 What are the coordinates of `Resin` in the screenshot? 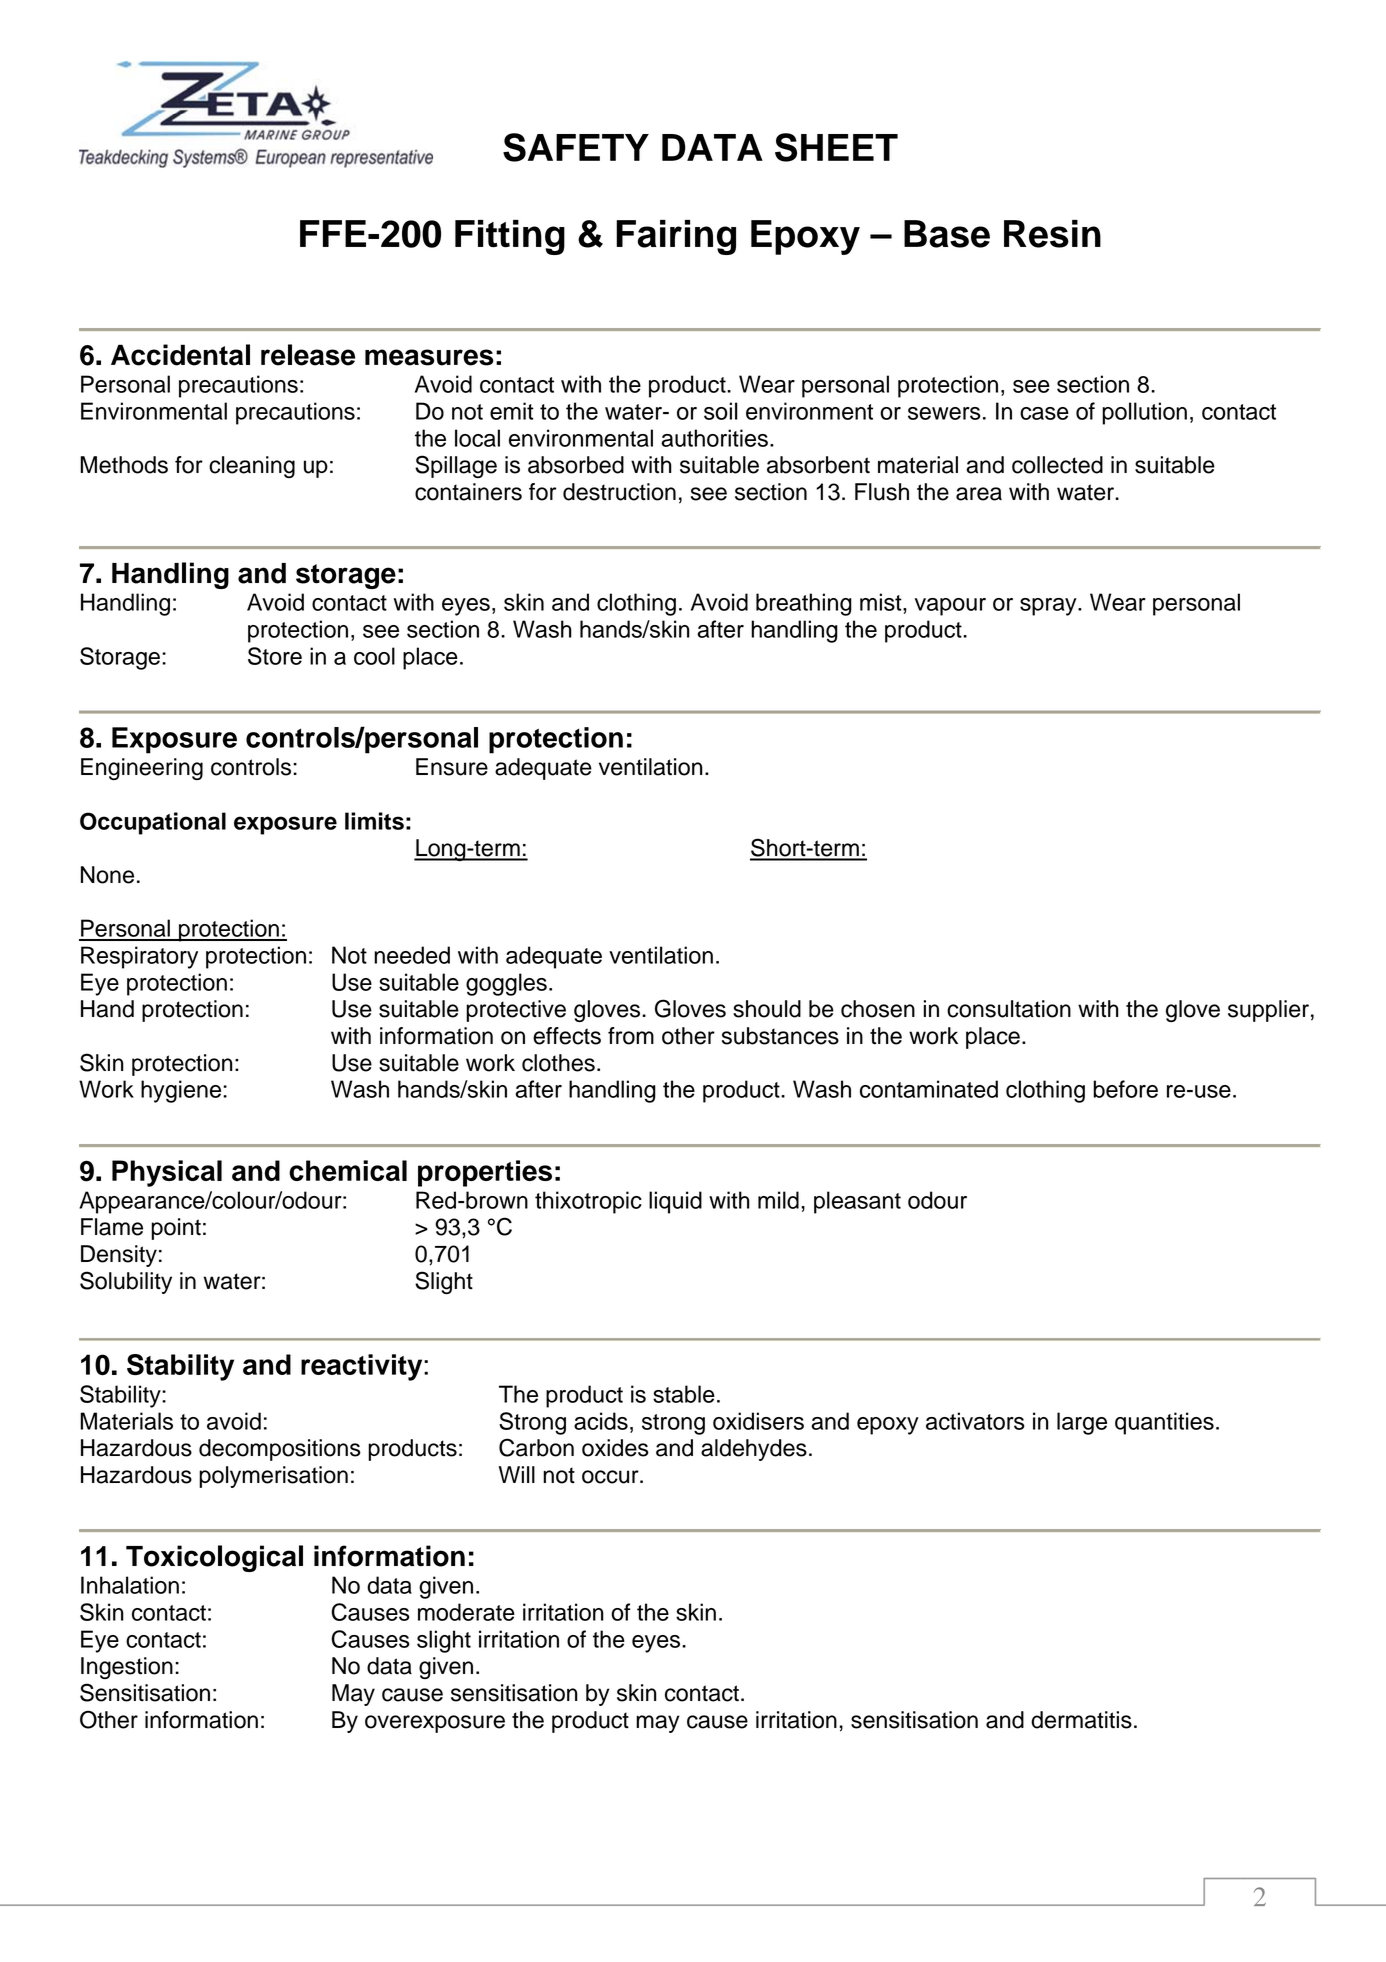 It's located at (1052, 234).
